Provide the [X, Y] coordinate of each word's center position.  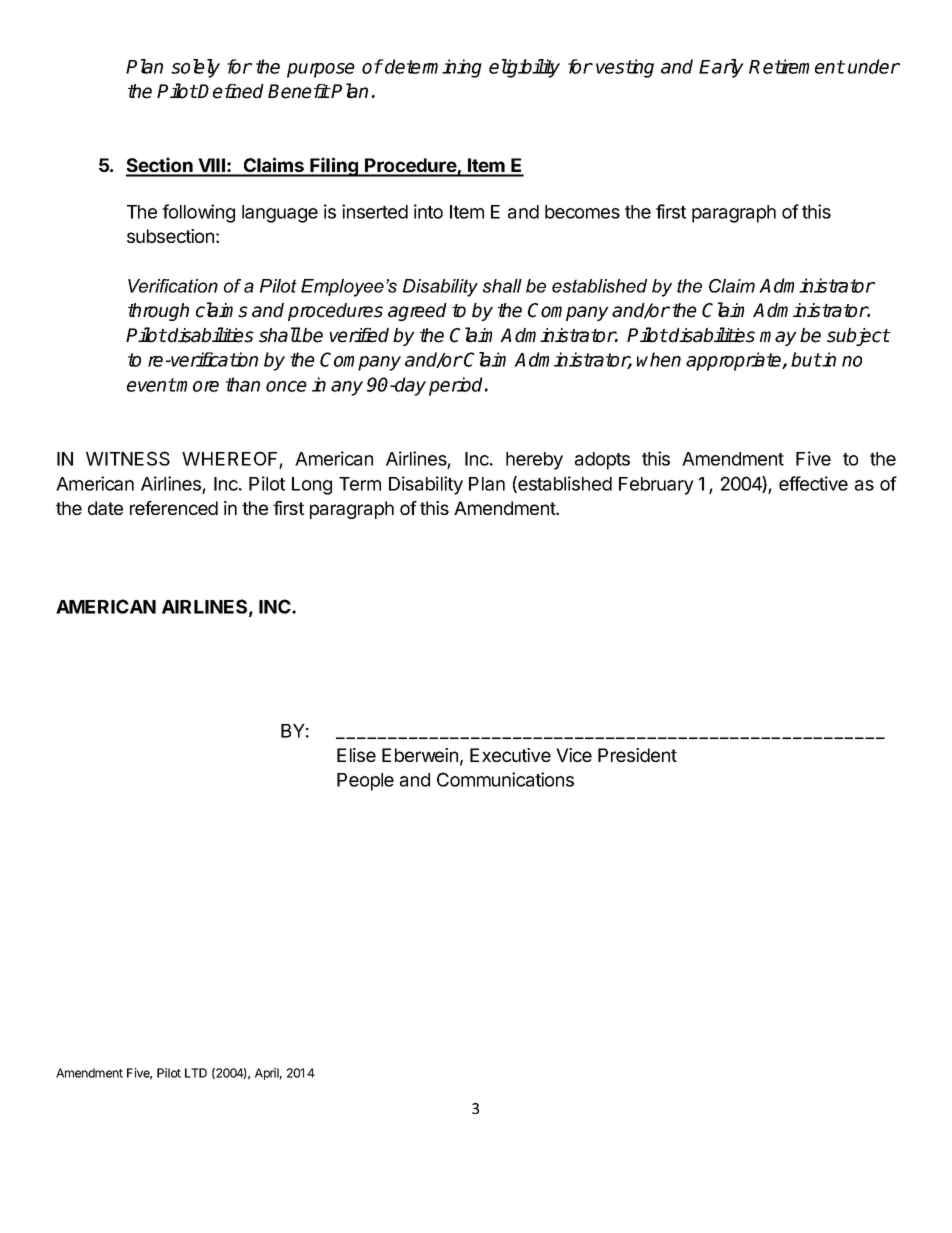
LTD [196, 1073]
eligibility [524, 68]
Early [721, 68]
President [637, 755]
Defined [230, 91]
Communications [505, 779]
